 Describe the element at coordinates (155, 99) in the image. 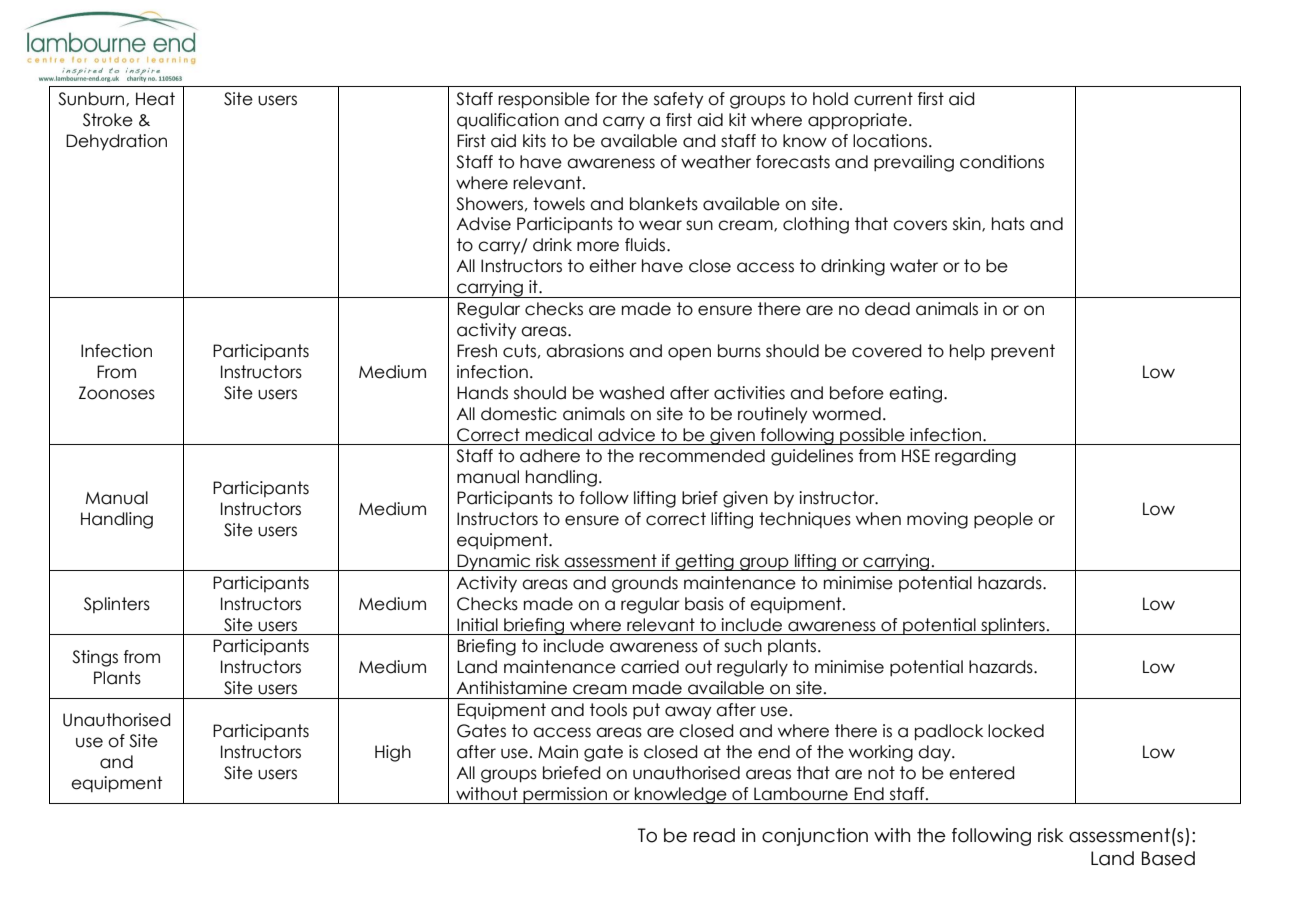

I see `Heat` at that location.
